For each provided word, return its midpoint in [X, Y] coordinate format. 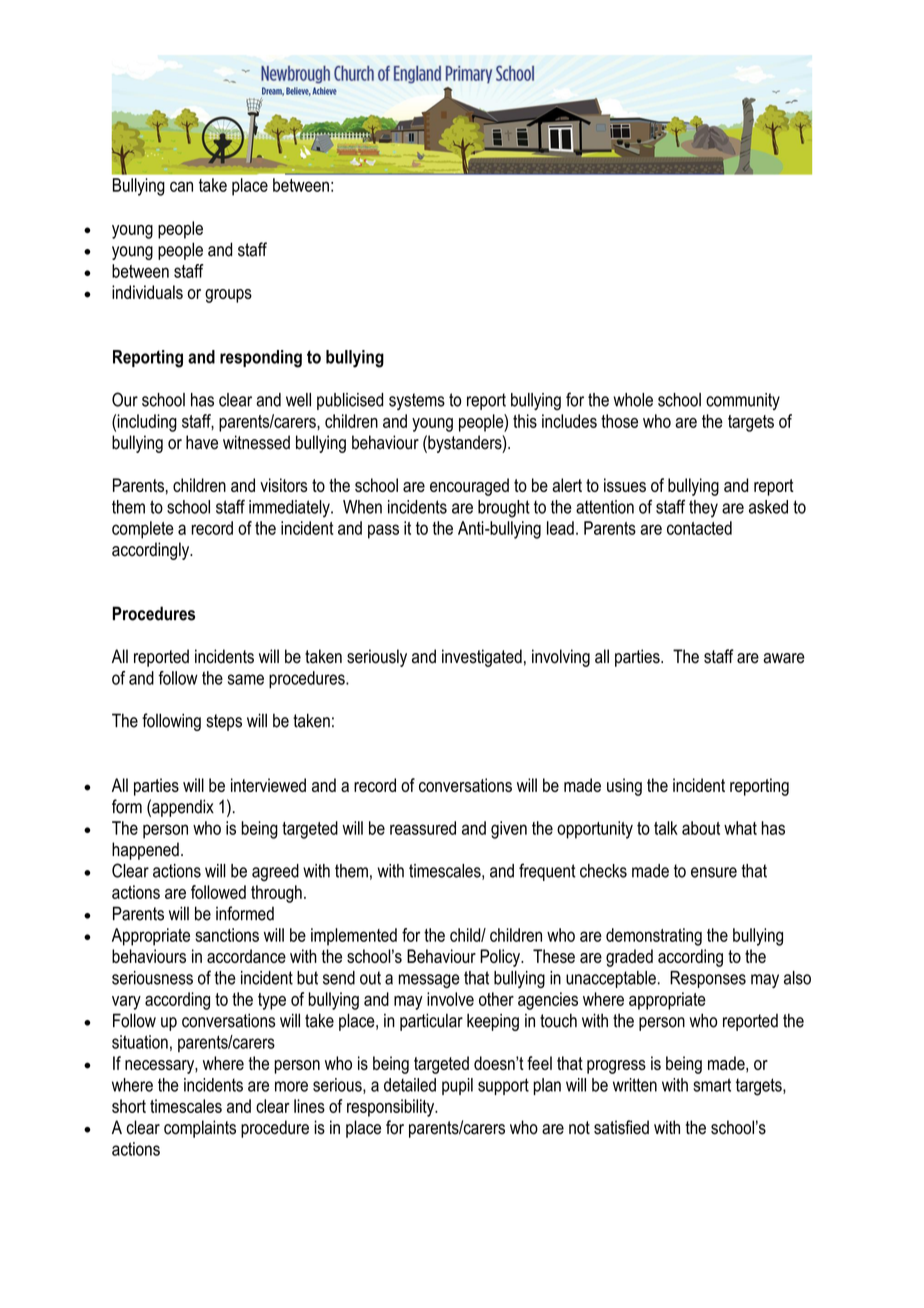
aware [784, 658]
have [202, 442]
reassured [423, 828]
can [181, 186]
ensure [714, 872]
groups [228, 296]
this [525, 421]
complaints [200, 1129]
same [246, 679]
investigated [482, 658]
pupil [457, 1086]
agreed [275, 872]
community [743, 401]
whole [633, 400]
